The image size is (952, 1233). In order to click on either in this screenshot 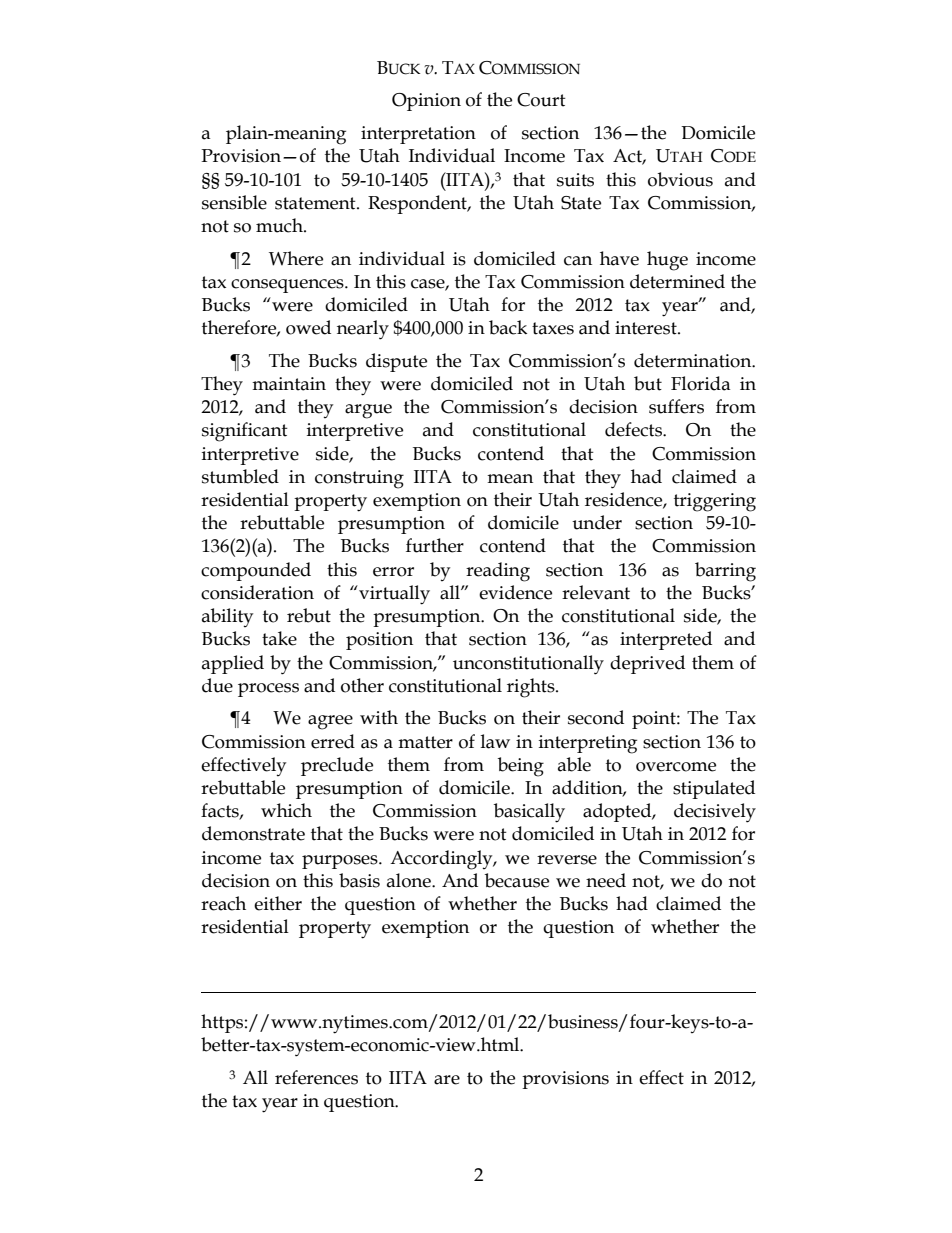, I will do `click(278, 903)`.
